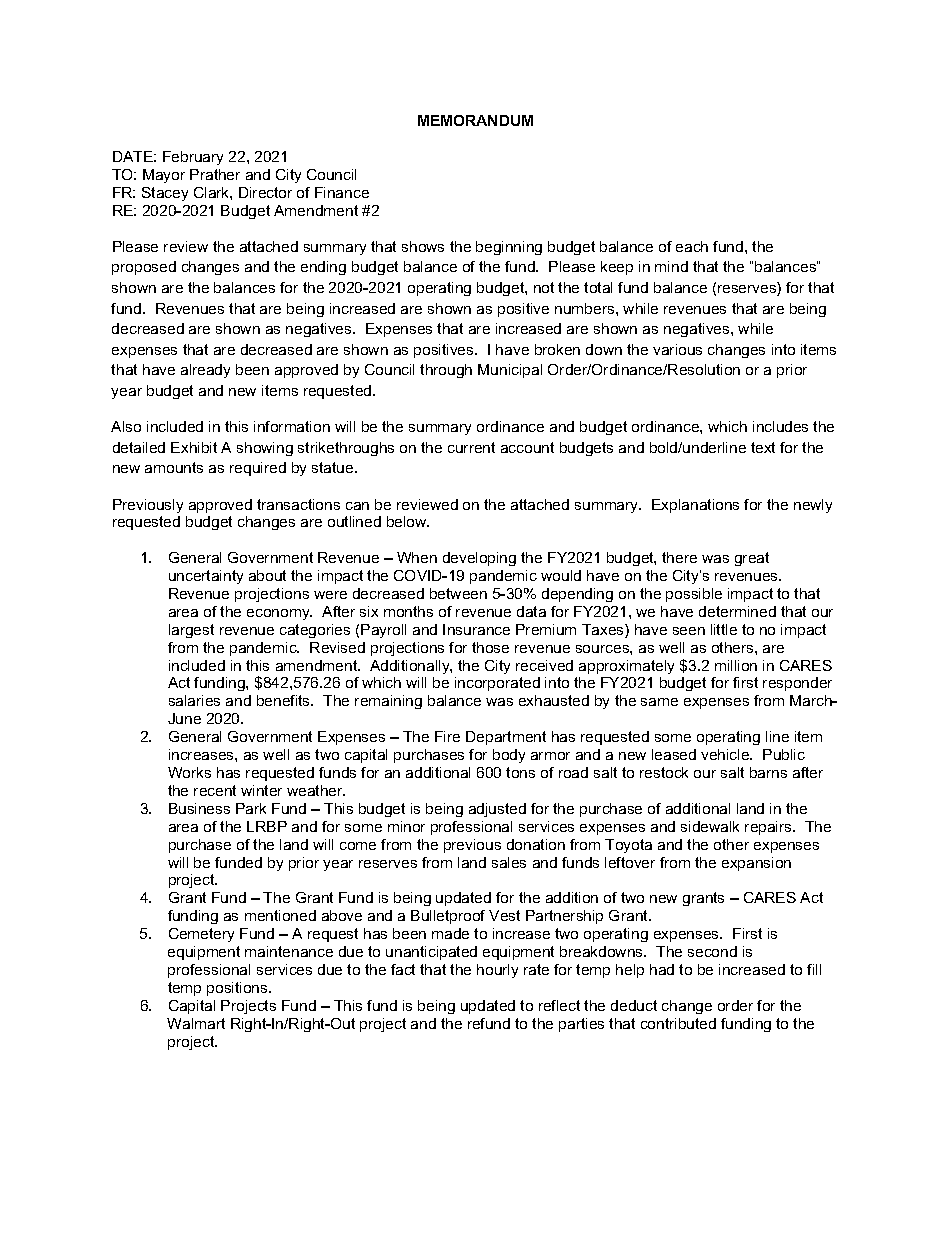  Describe the element at coordinates (752, 559) in the image. I see `great` at that location.
